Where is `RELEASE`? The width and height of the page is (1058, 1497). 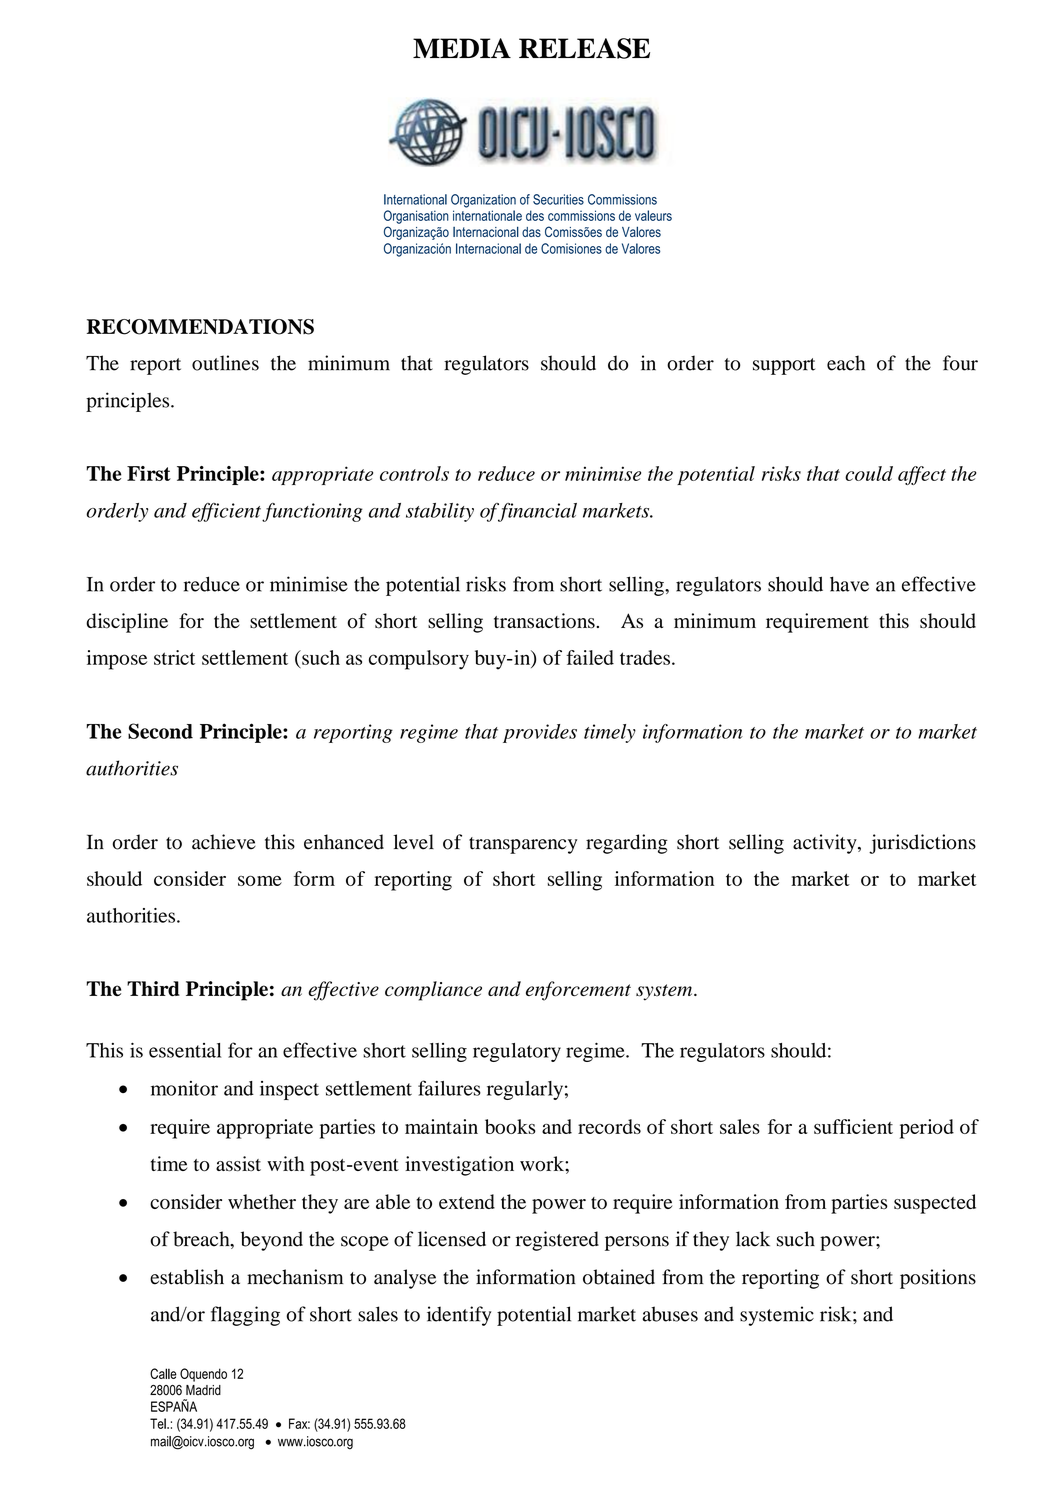
RELEASE is located at coordinates (584, 48).
